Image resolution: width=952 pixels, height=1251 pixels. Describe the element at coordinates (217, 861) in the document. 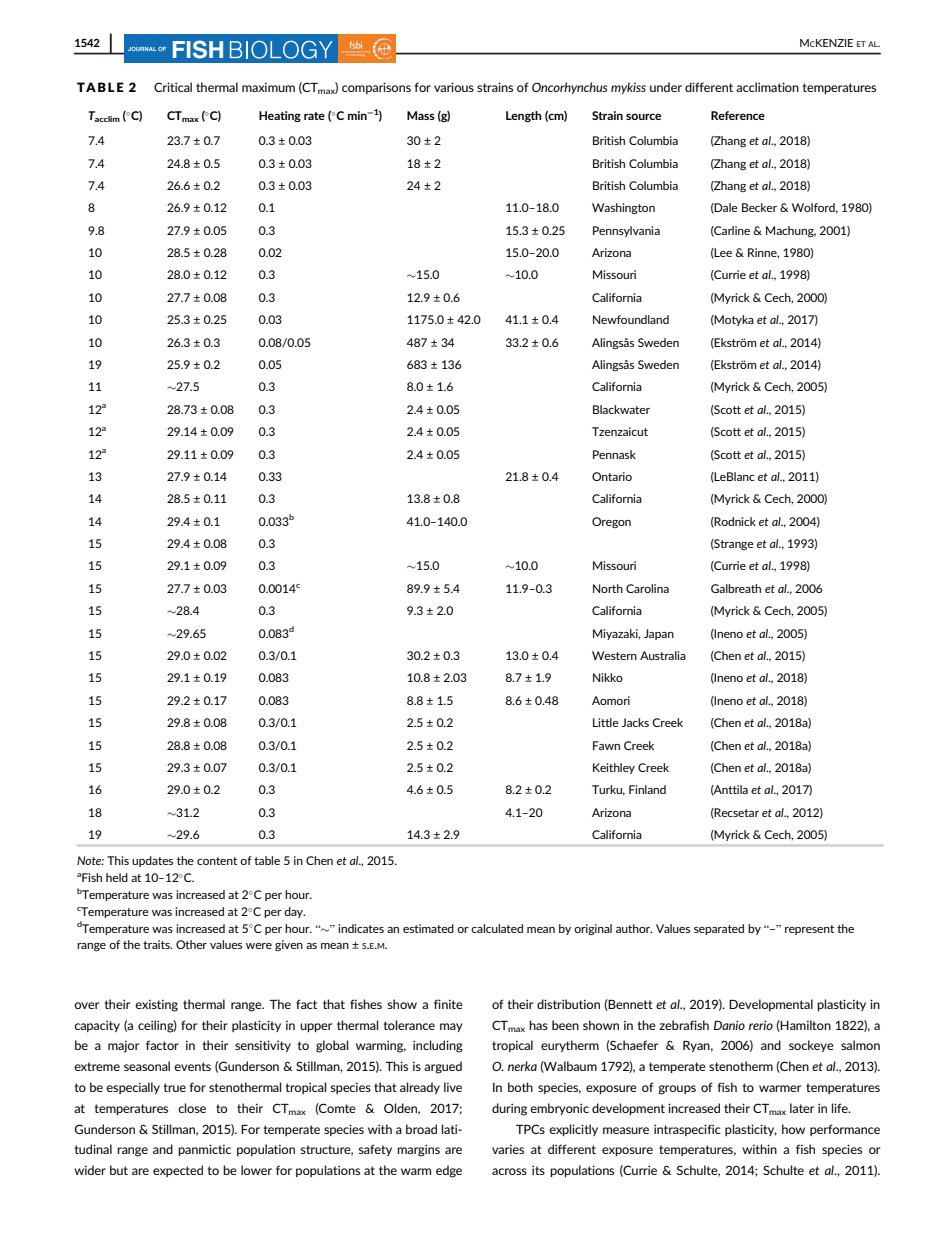

I see `content` at that location.
